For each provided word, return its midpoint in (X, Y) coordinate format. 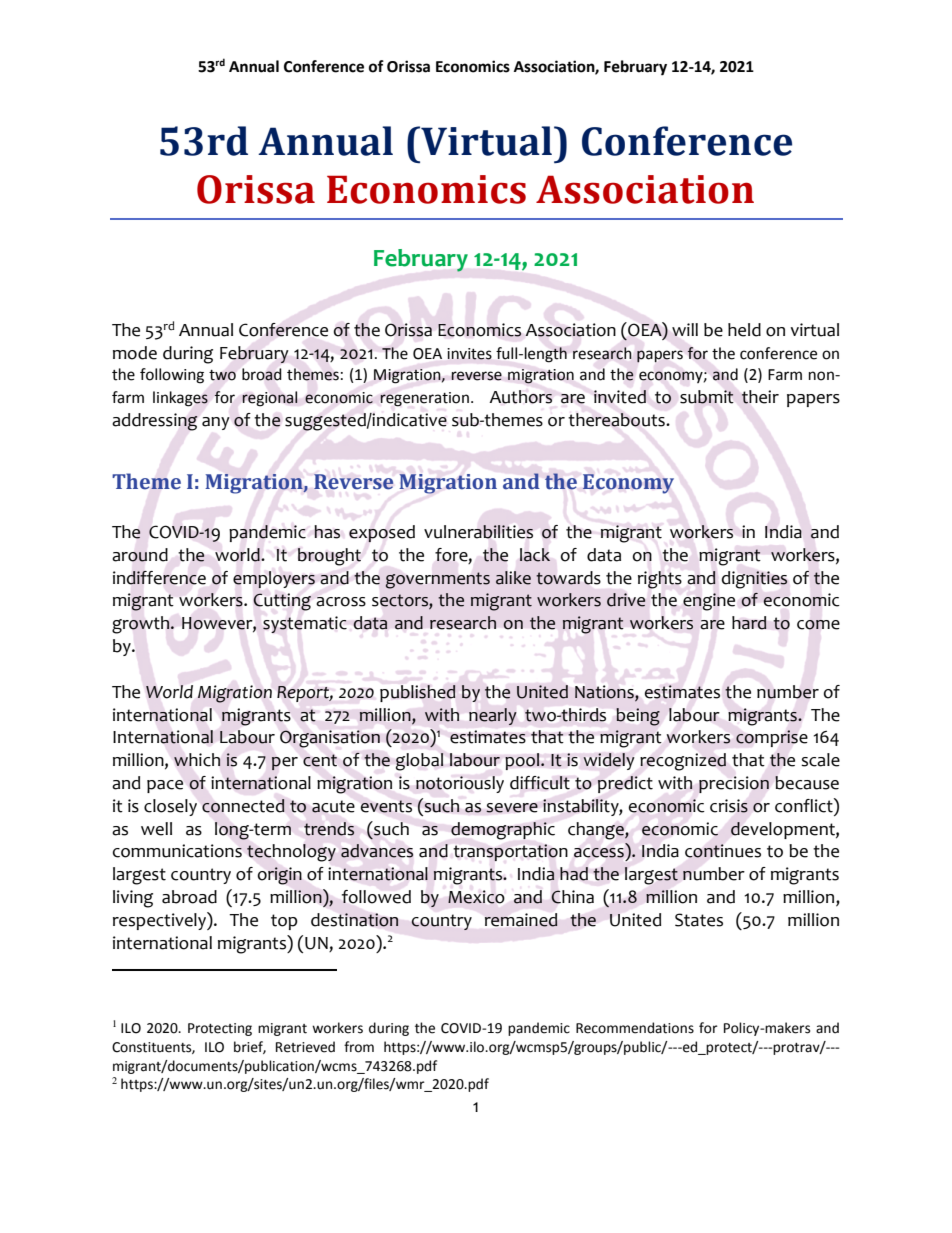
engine (709, 602)
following (172, 376)
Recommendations (635, 1028)
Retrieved (305, 1047)
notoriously (460, 784)
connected (243, 806)
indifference (159, 578)
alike (513, 578)
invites (469, 354)
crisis (729, 806)
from (359, 1047)
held (744, 330)
